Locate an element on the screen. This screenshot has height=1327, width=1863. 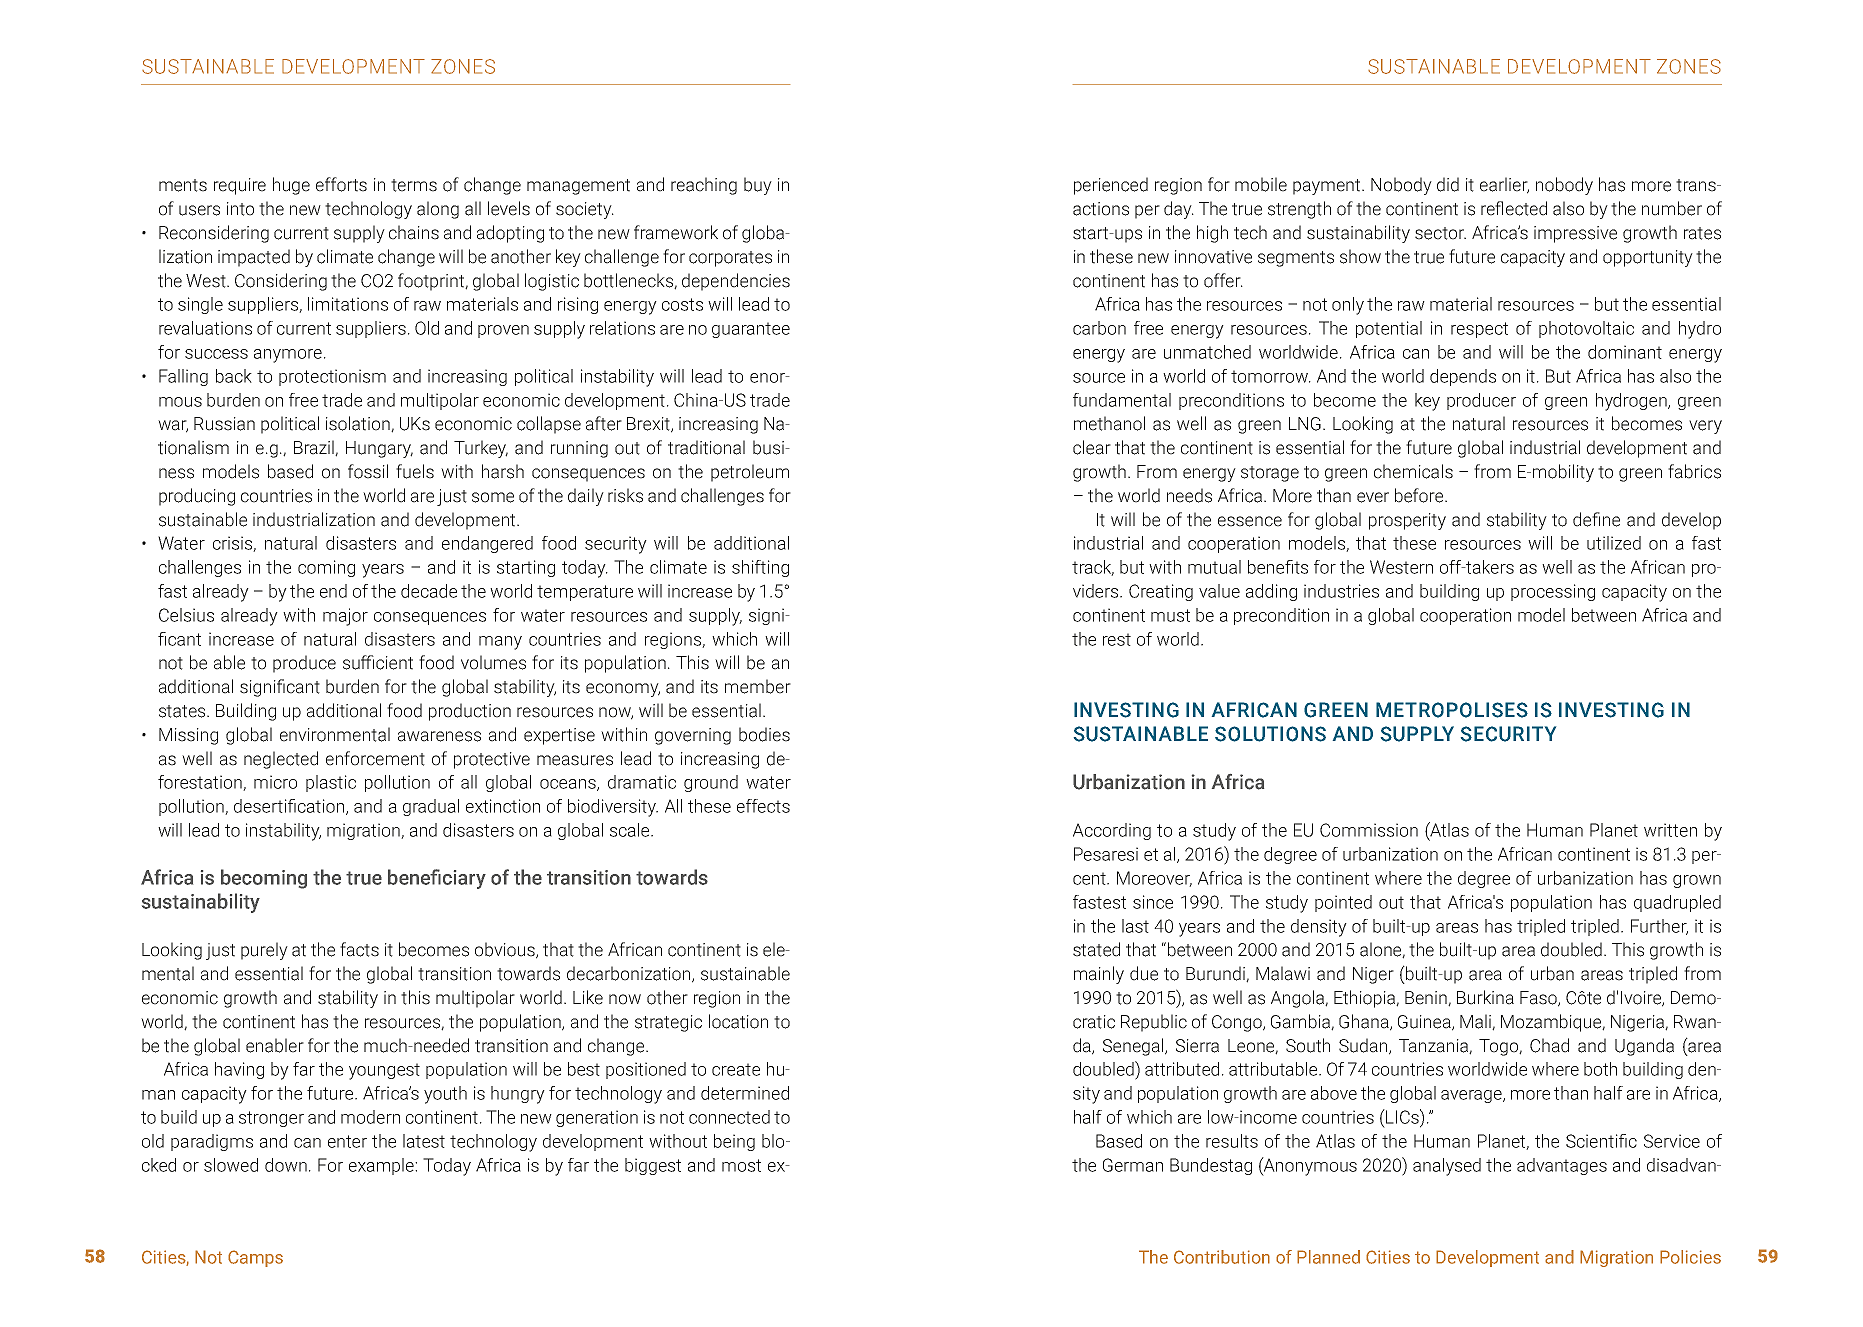
chains is located at coordinates (414, 232).
